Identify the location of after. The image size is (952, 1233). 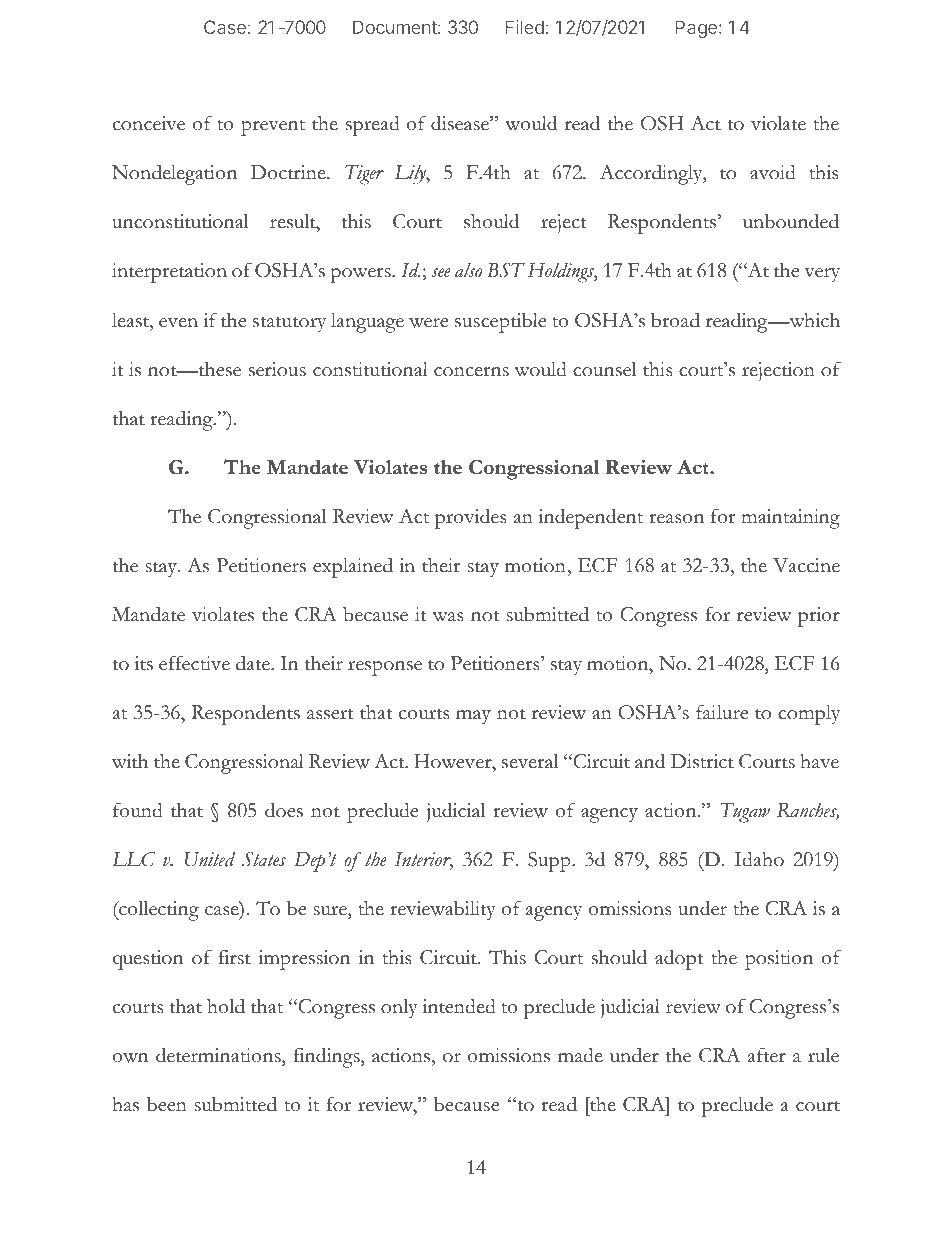
(767, 1055).
